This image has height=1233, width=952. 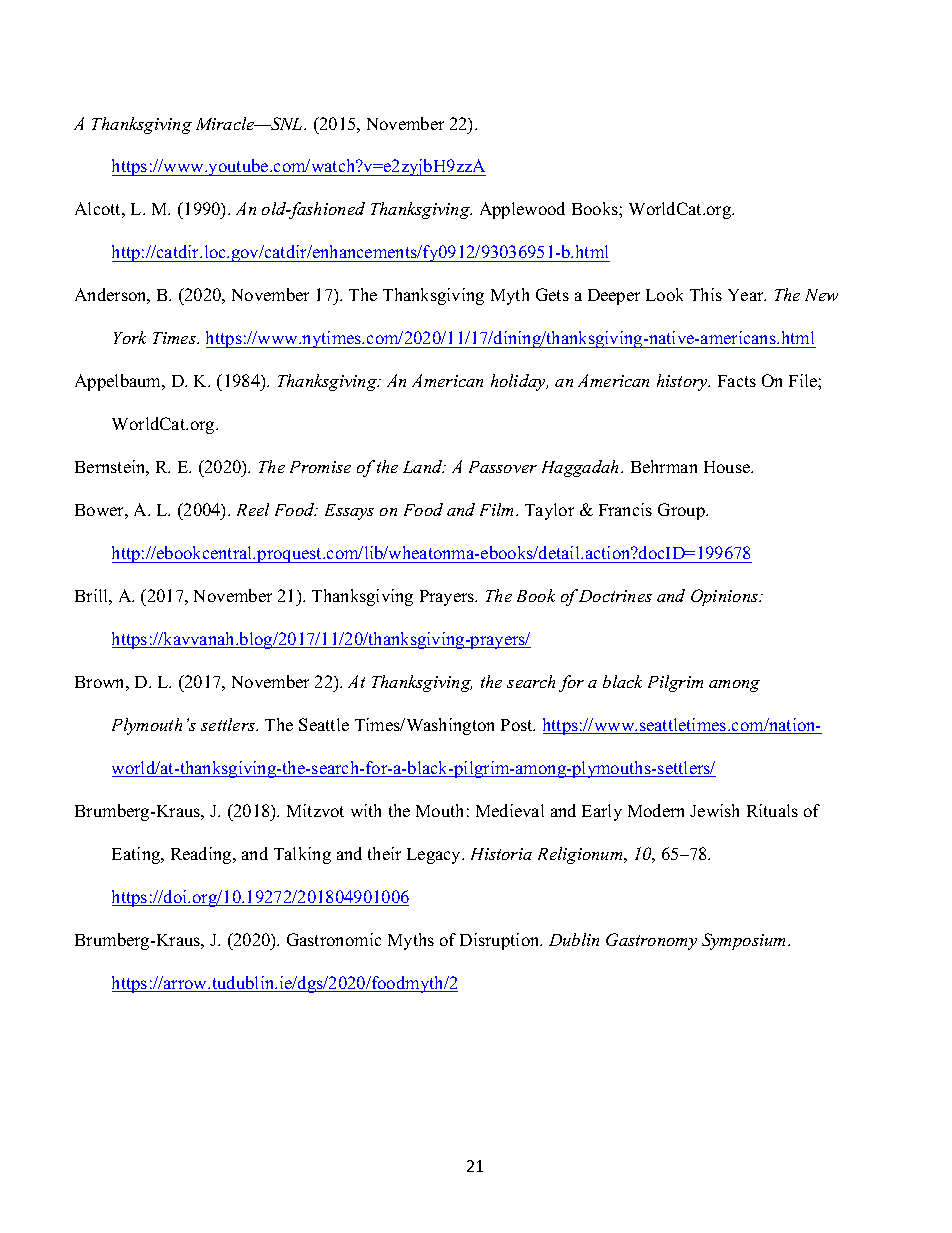 I want to click on Gets, so click(x=552, y=294).
